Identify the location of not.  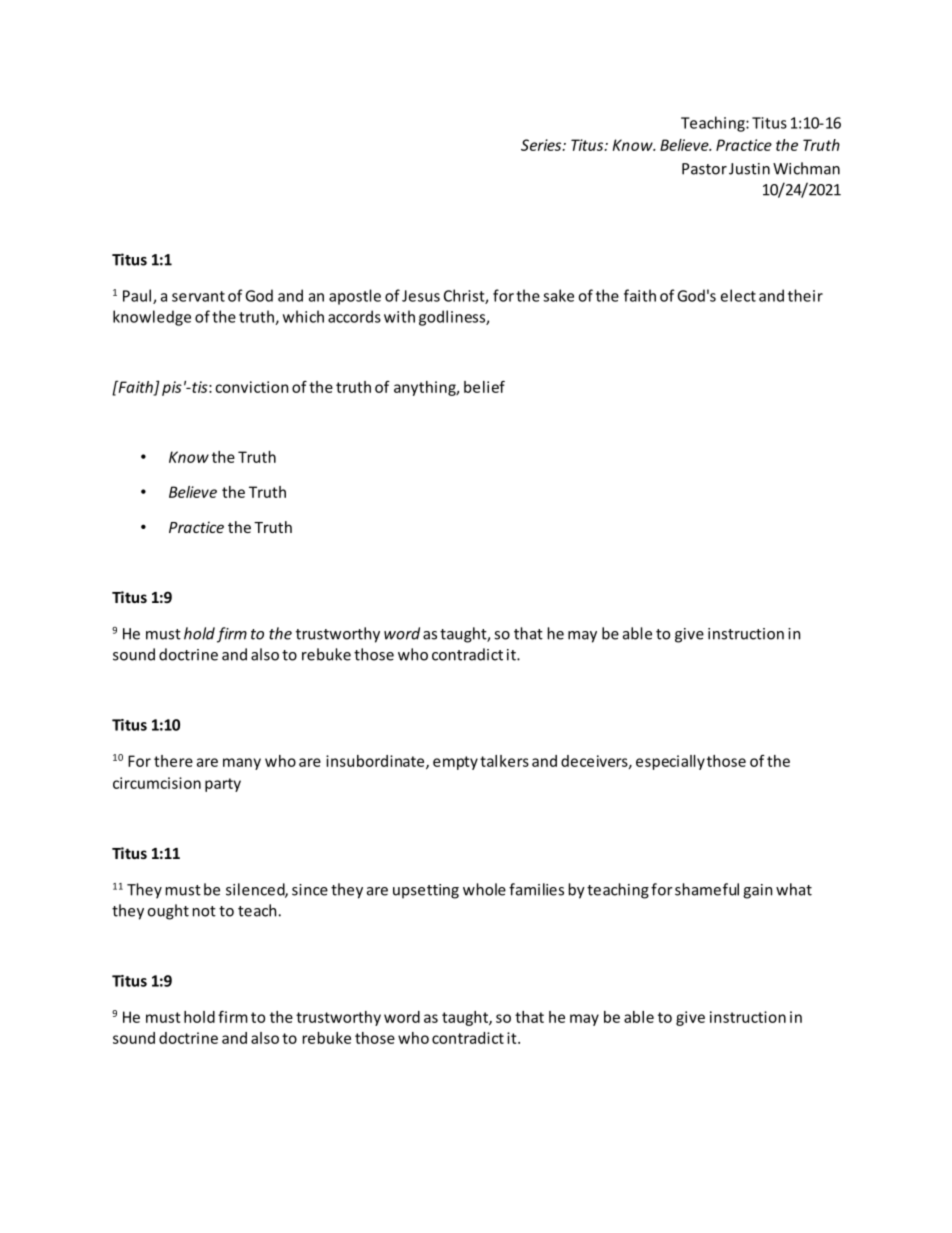
(204, 911).
